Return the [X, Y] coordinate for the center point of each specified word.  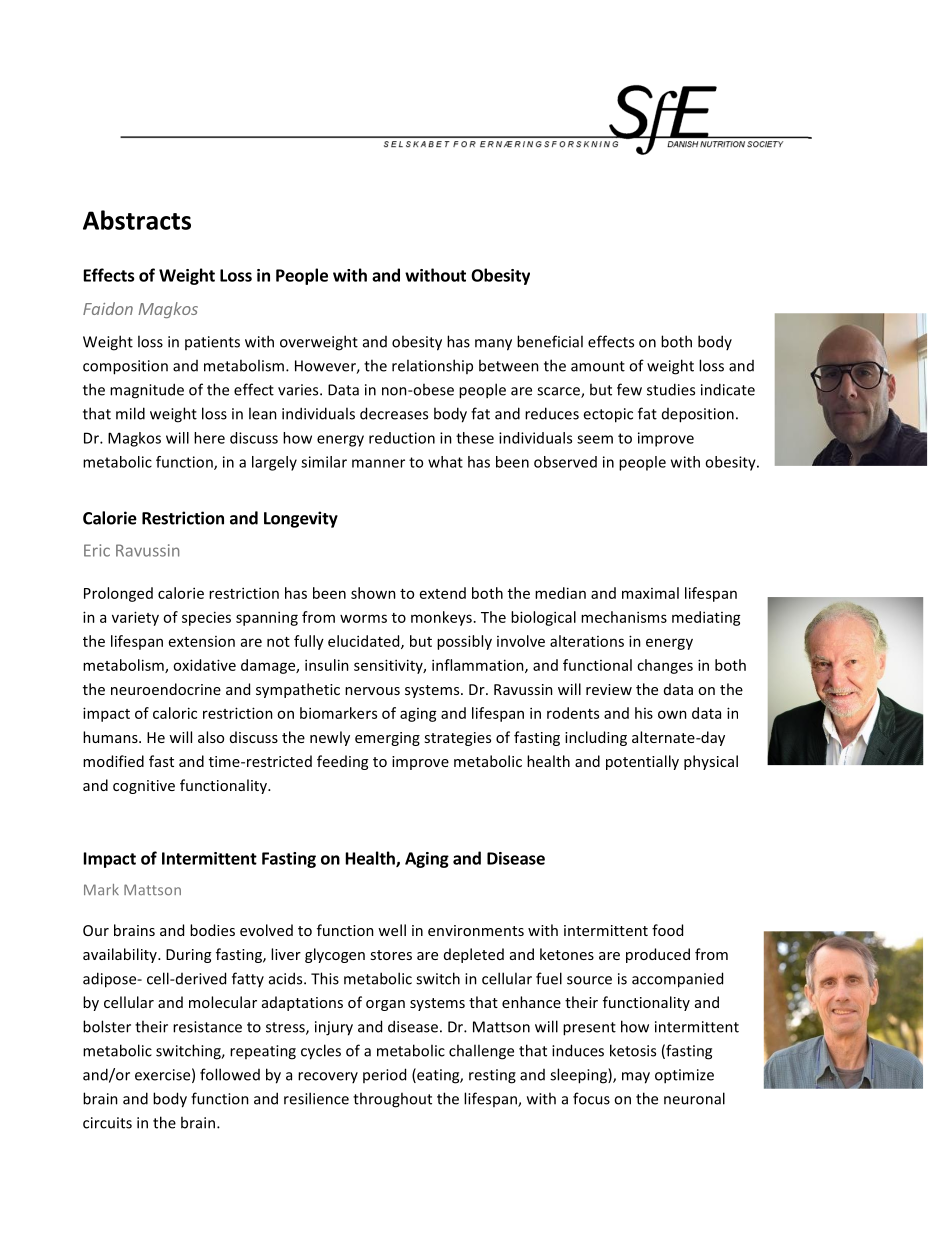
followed [230, 1074]
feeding [342, 762]
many [493, 345]
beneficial [550, 341]
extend [443, 593]
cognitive [144, 787]
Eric [97, 550]
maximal [650, 593]
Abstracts [137, 220]
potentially [642, 762]
